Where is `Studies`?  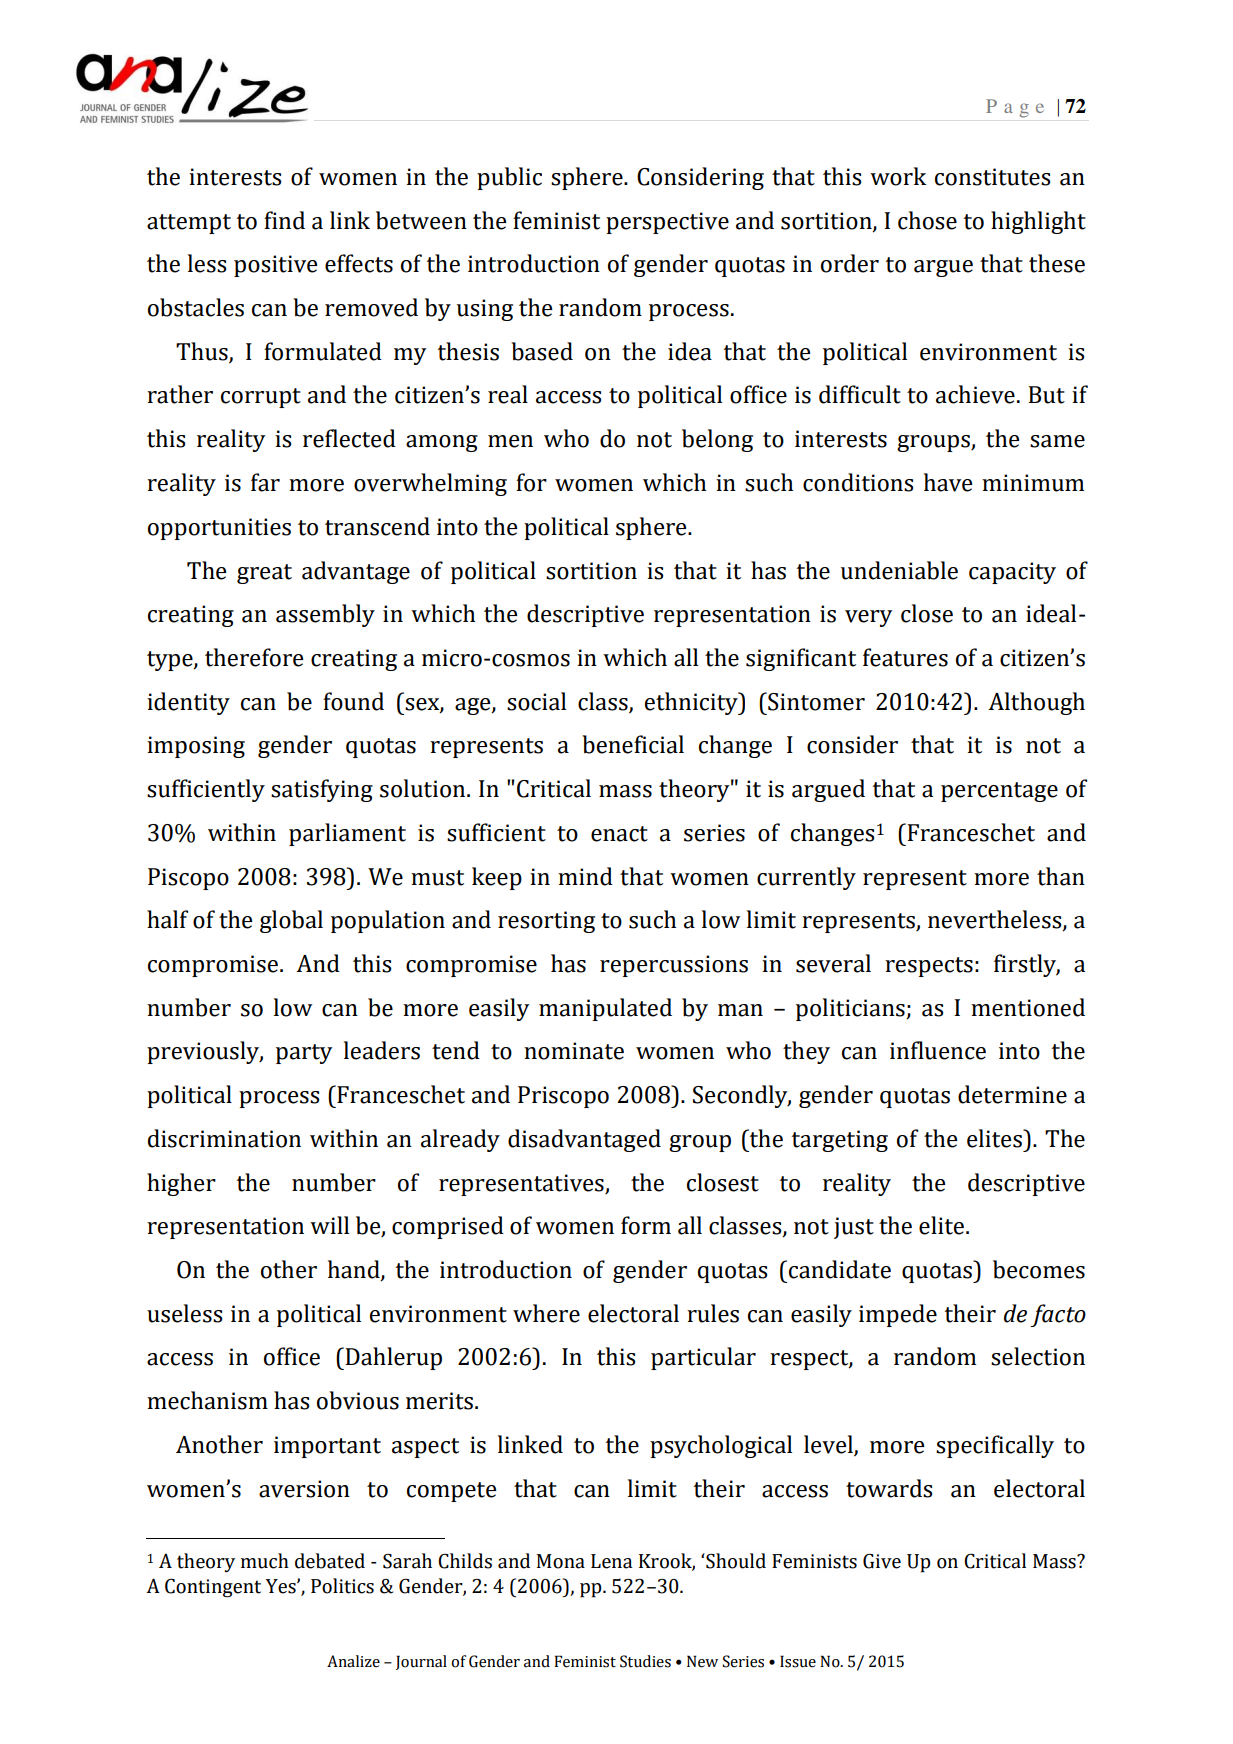
Studies is located at coordinates (645, 1661).
